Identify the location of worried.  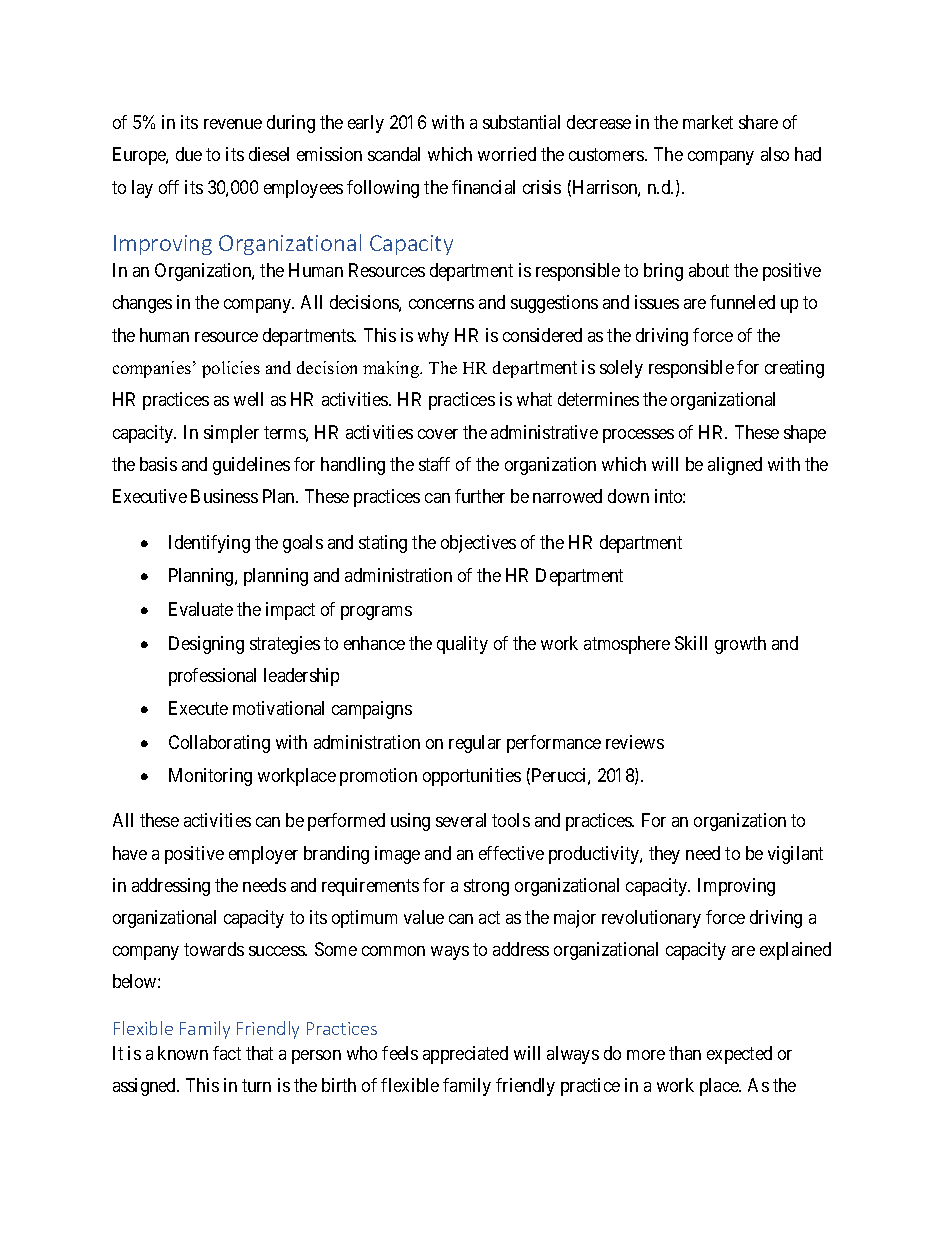
(507, 154).
